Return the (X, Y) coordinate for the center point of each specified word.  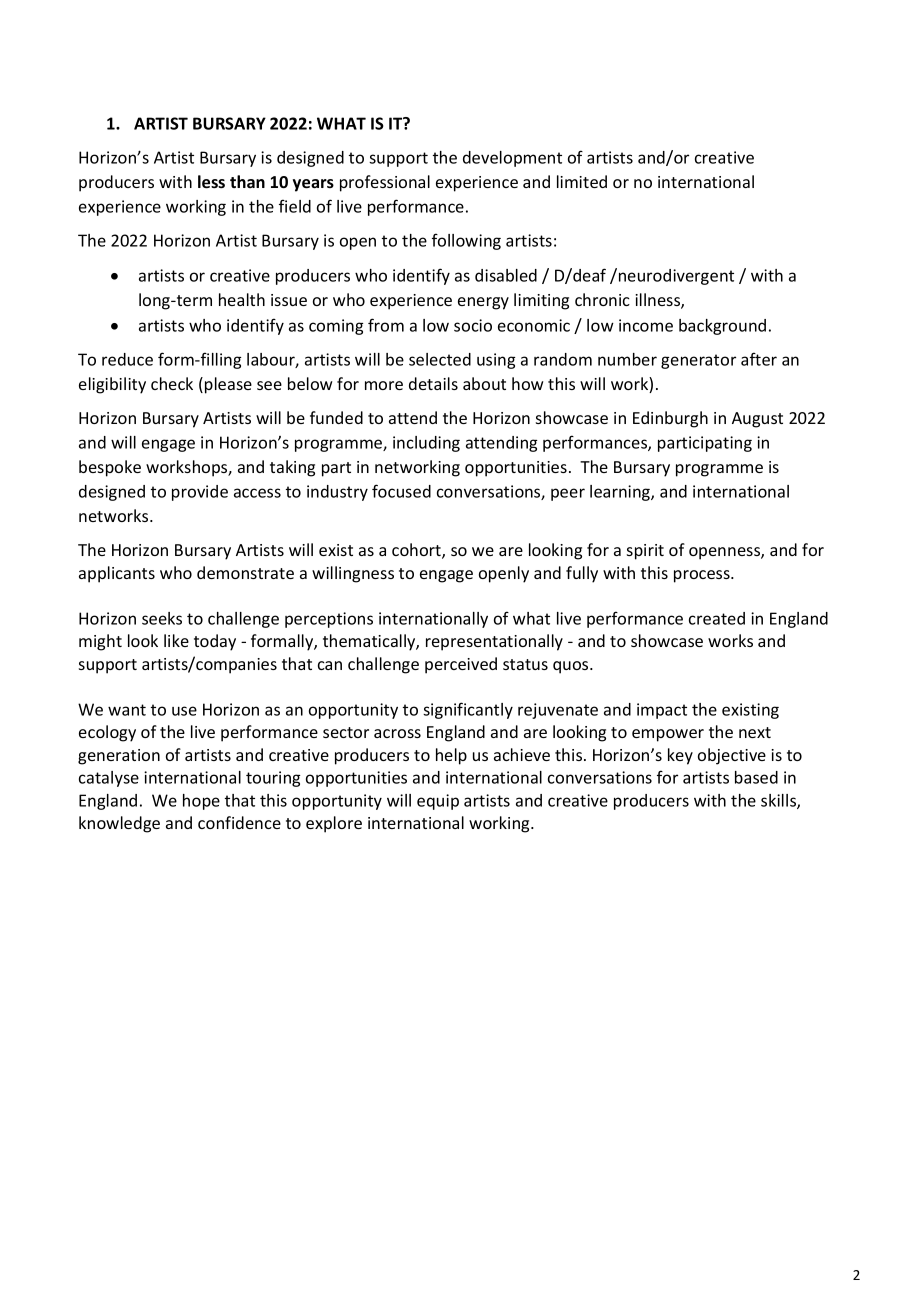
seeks (162, 618)
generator (698, 361)
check (172, 383)
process (703, 576)
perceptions (329, 620)
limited (582, 181)
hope (201, 802)
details (433, 383)
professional (385, 183)
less (211, 182)
